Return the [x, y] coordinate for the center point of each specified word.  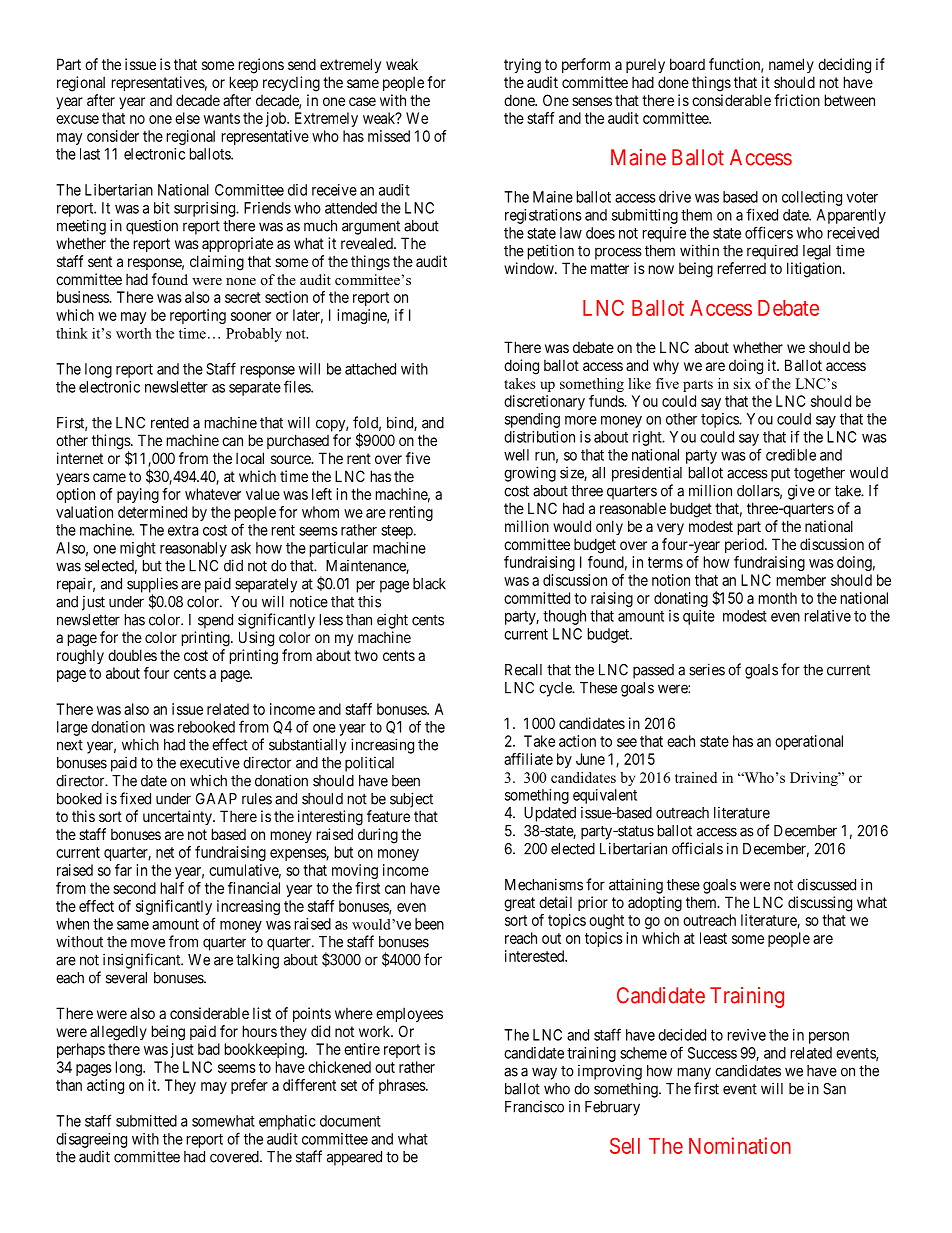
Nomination [740, 1145]
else [187, 118]
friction [797, 100]
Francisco [534, 1107]
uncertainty [178, 817]
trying [522, 66]
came [109, 477]
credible [791, 455]
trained [696, 777]
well [516, 455]
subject [411, 800]
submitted [146, 1121]
